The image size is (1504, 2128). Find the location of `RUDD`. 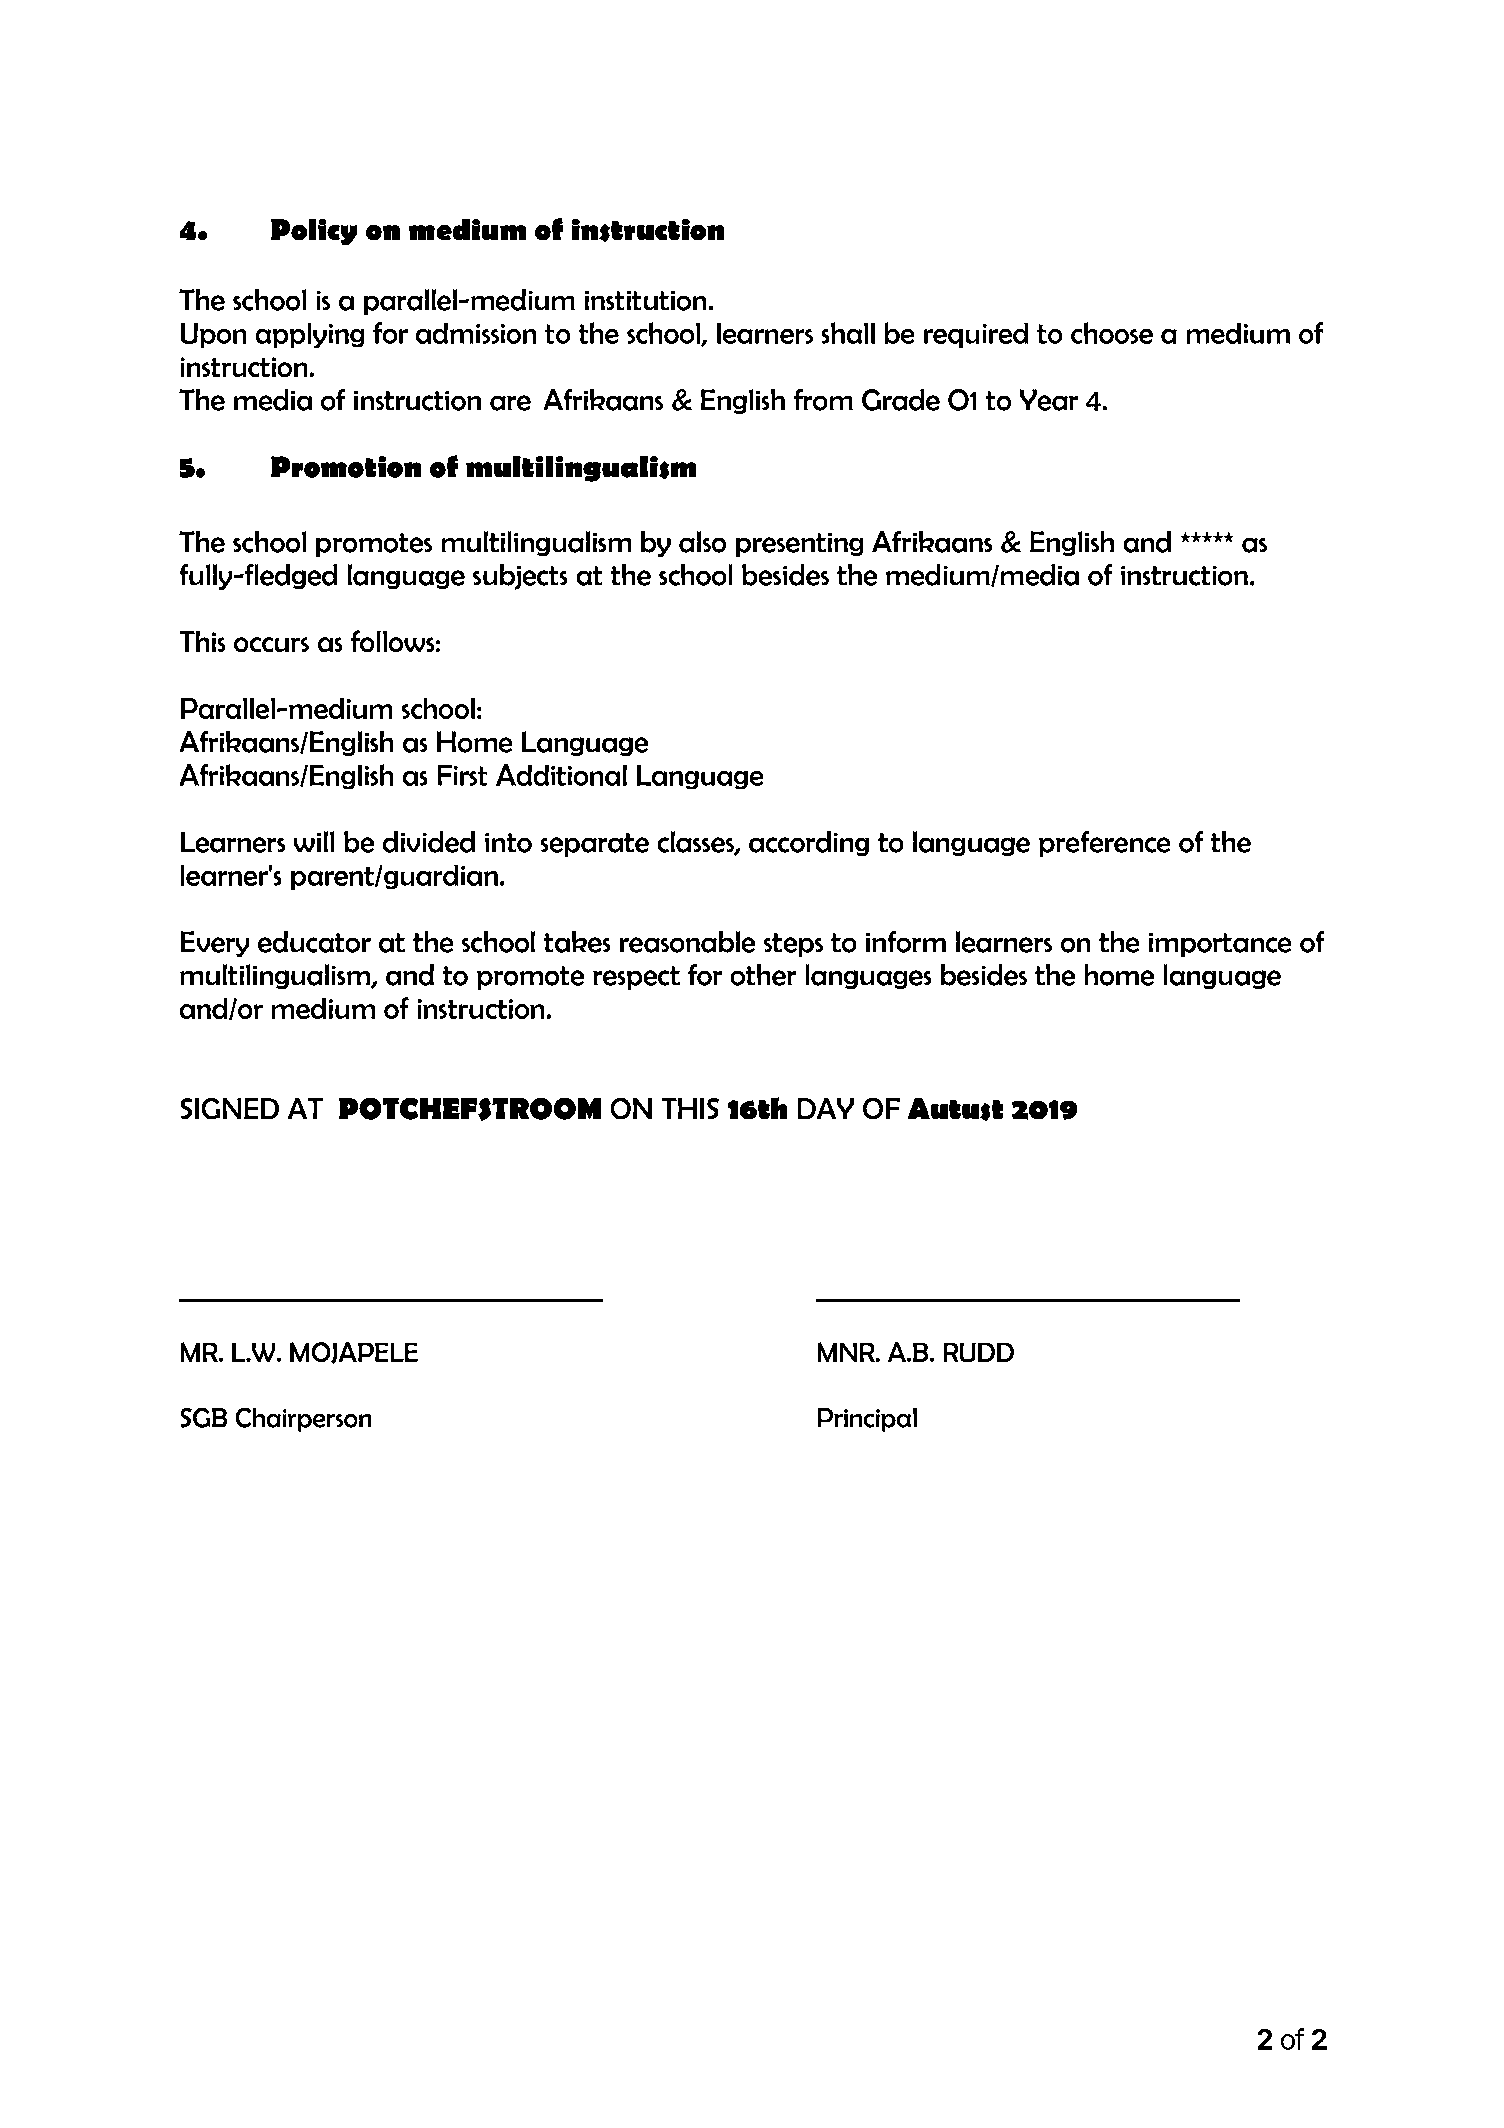

RUDD is located at coordinates (979, 1352).
